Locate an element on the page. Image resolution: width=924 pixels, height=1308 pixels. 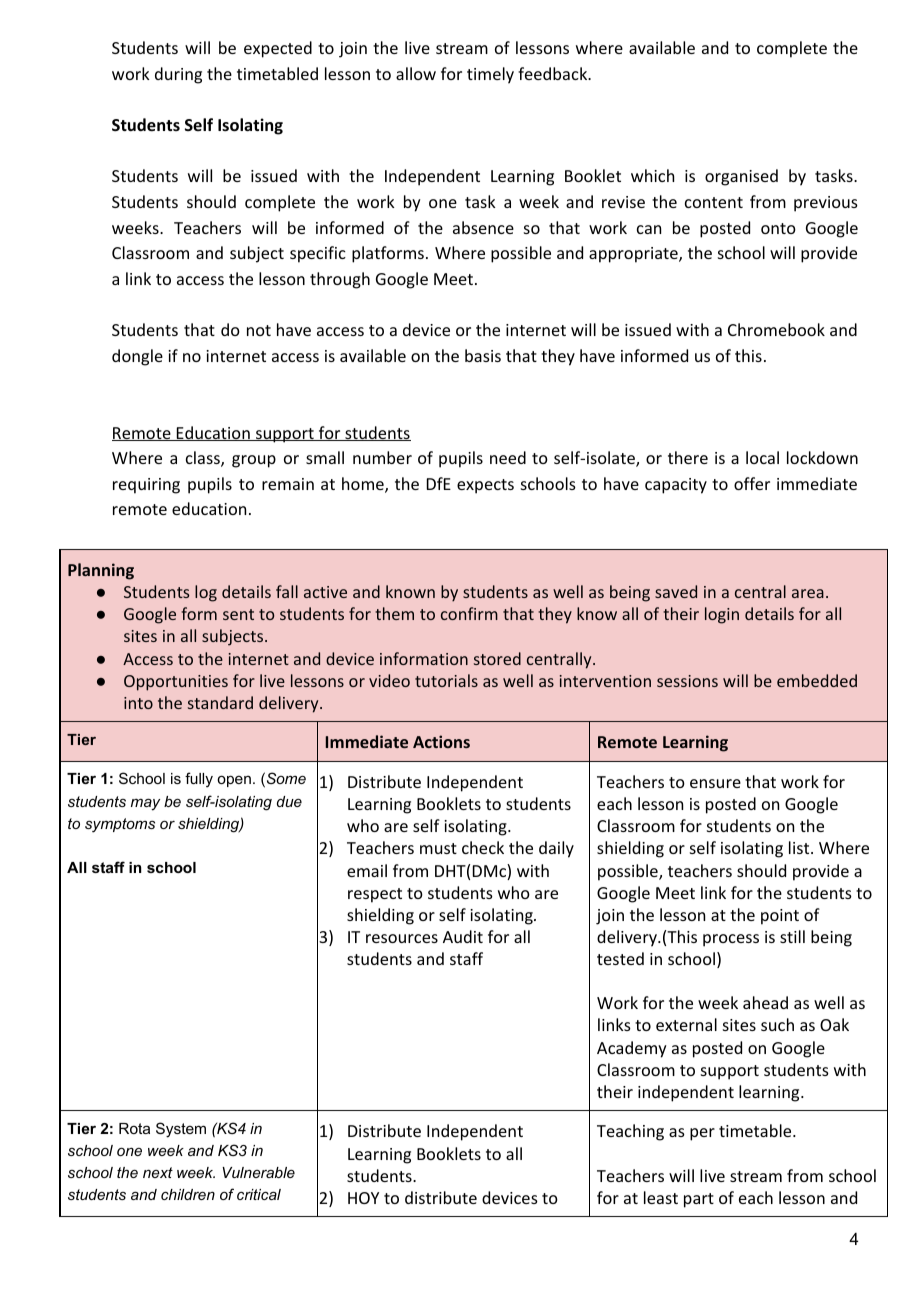
ensure is located at coordinates (715, 783).
